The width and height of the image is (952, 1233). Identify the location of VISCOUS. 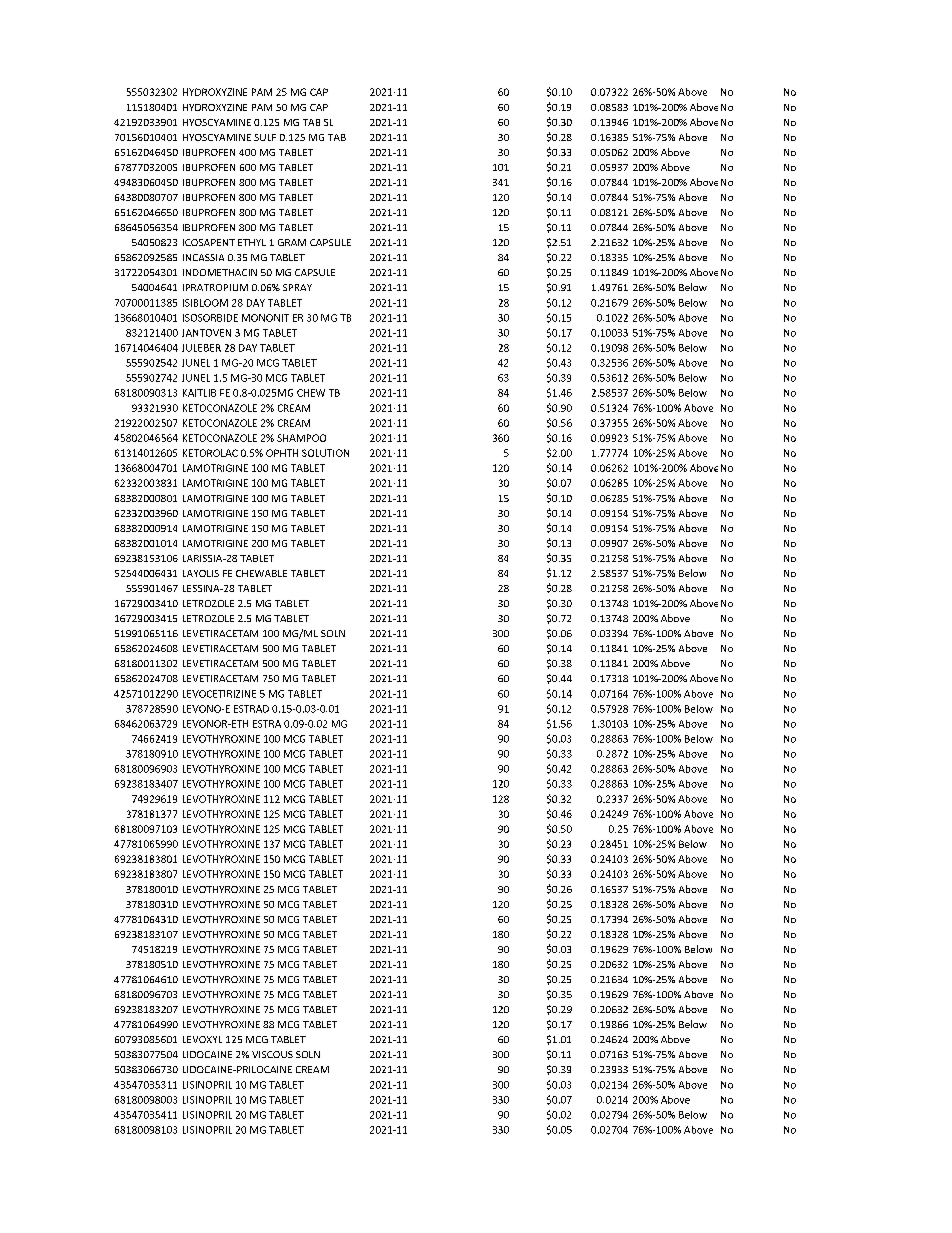
(272, 1054).
